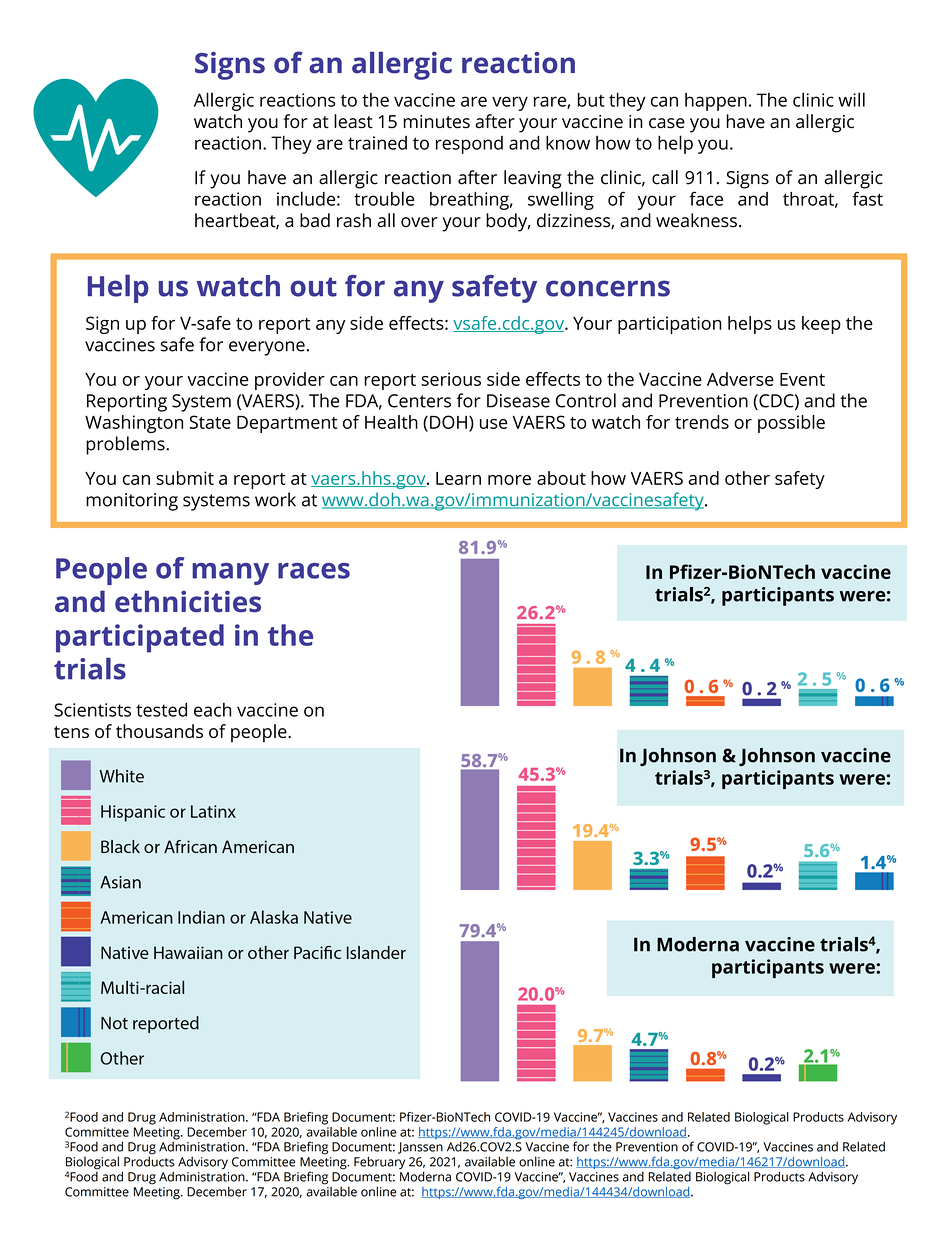  Describe the element at coordinates (469, 145) in the image. I see `respond` at that location.
